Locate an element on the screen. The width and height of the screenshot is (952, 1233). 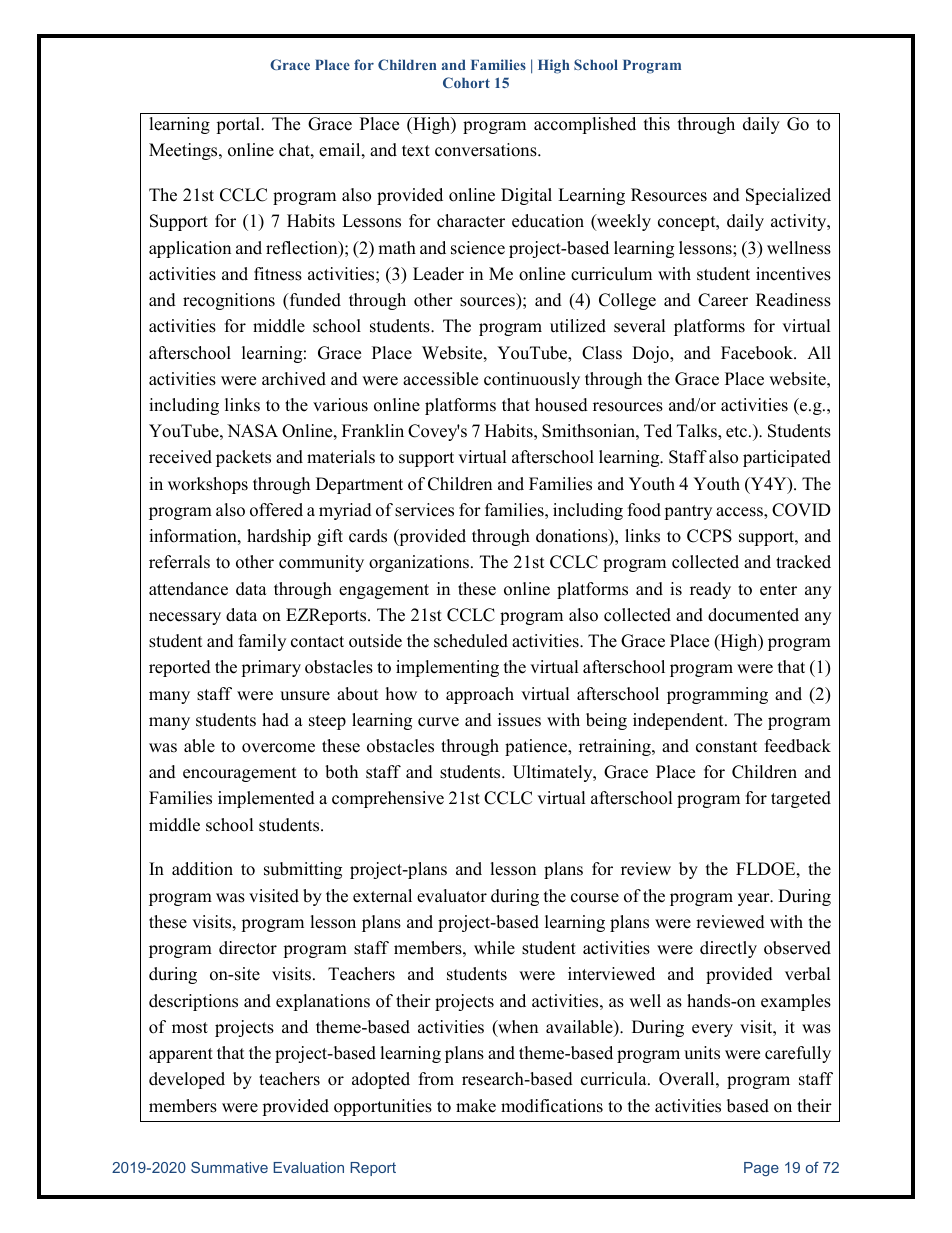
portal is located at coordinates (239, 125).
